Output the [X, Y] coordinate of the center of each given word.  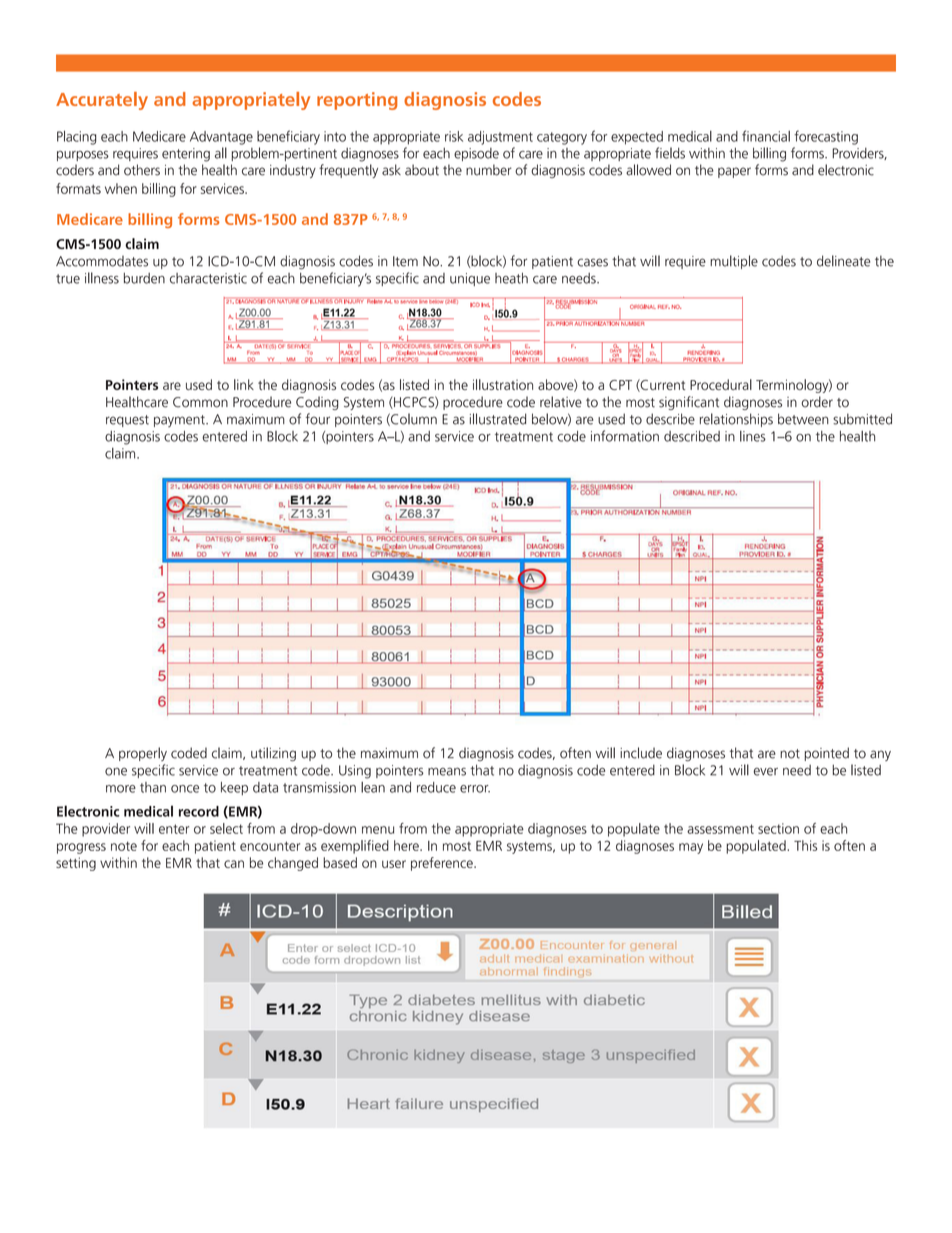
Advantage [221, 138]
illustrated [498, 419]
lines [753, 436]
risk [454, 136]
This [805, 845]
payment [180, 421]
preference [443, 864]
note [124, 846]
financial [766, 136]
